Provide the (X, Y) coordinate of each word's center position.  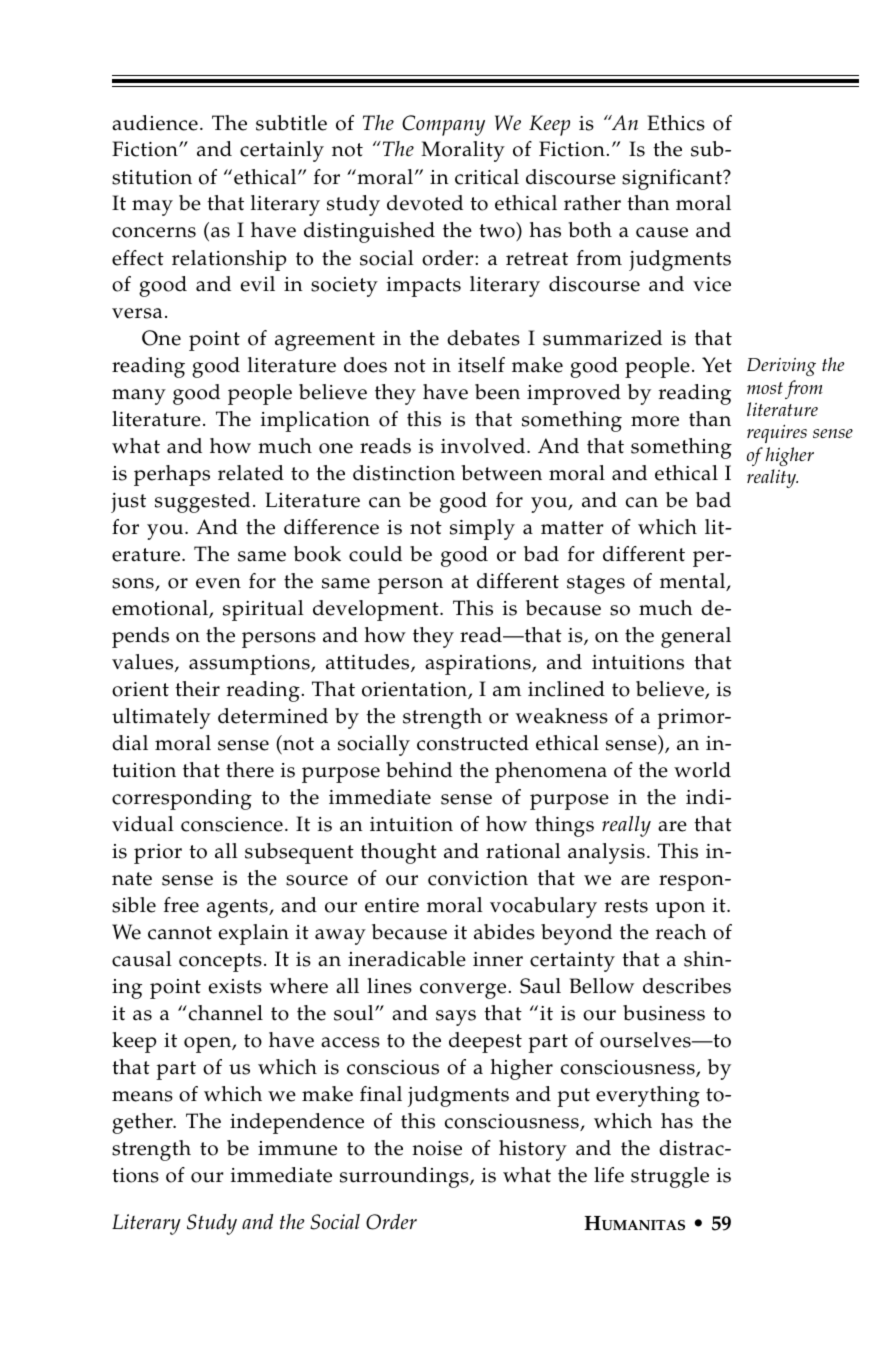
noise (437, 1148)
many (139, 397)
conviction (478, 878)
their (197, 689)
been (497, 392)
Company (443, 125)
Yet (717, 365)
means (142, 1096)
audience (155, 123)
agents (238, 908)
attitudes (369, 663)
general (696, 637)
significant (673, 179)
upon (680, 910)
